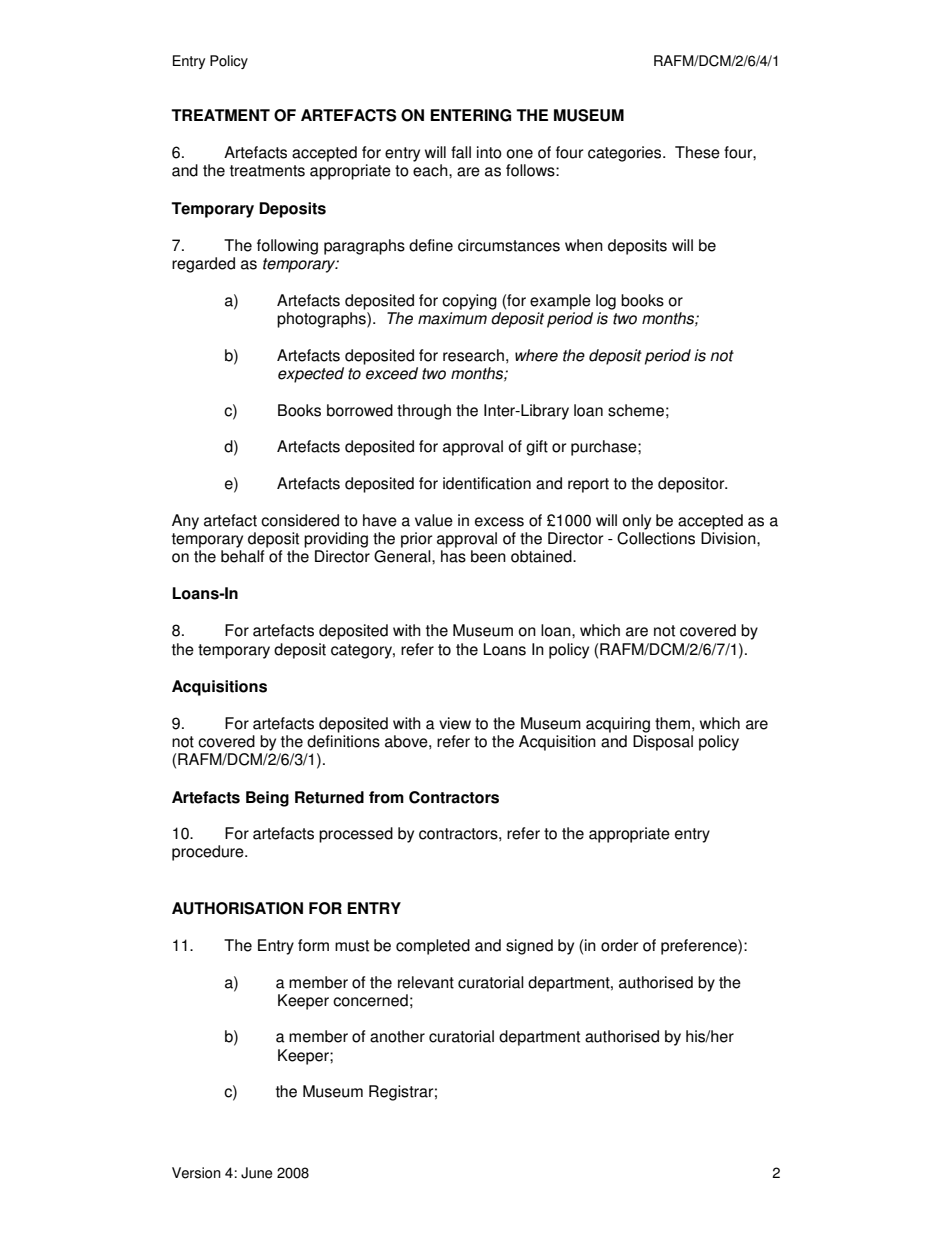  What do you see at coordinates (697, 152) in the screenshot?
I see `These` at bounding box center [697, 152].
